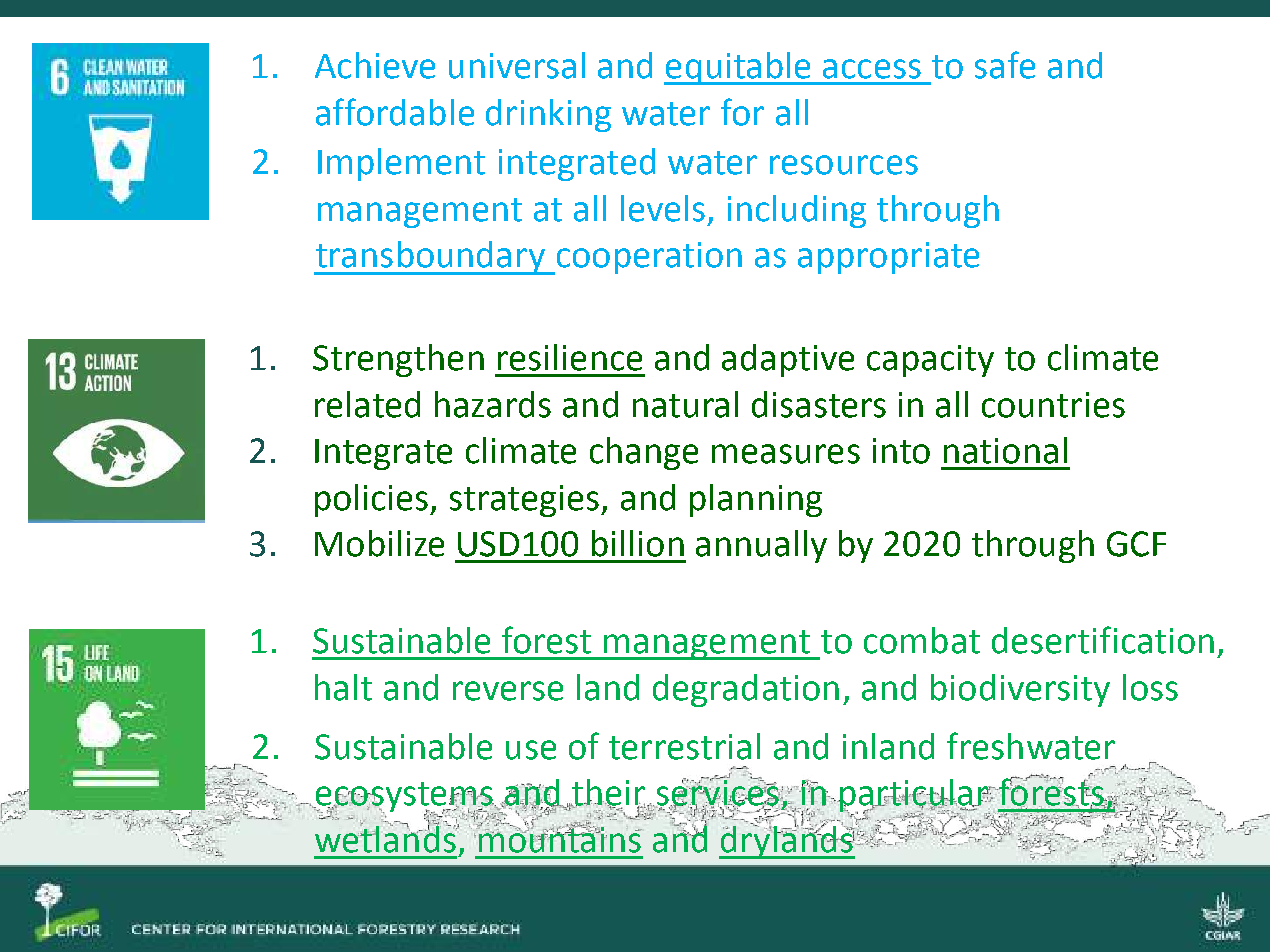 The width and height of the page is (1270, 952). Describe the element at coordinates (761, 546) in the page. I see `annually` at that location.
